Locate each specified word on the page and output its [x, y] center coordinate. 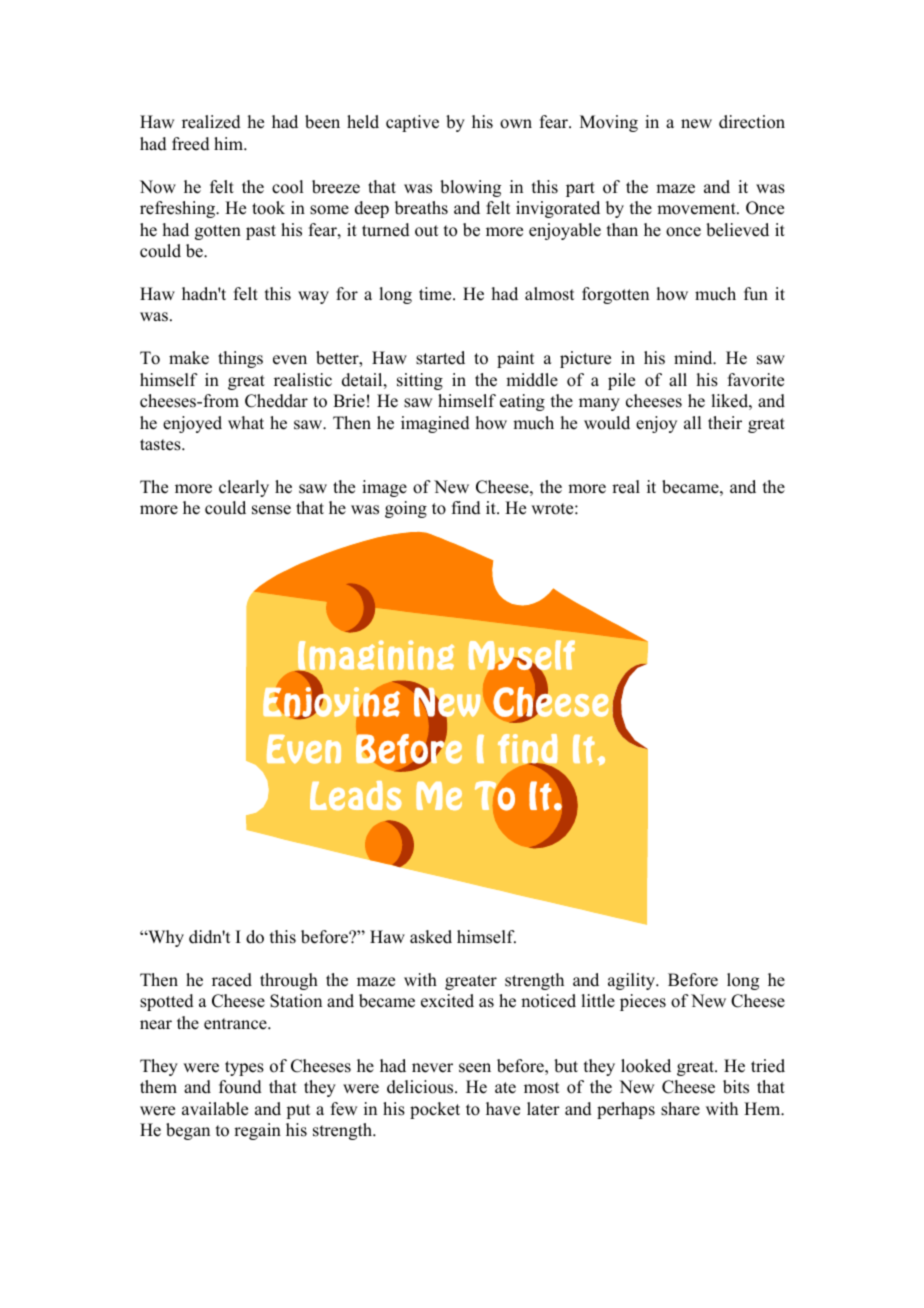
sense [271, 510]
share [680, 1109]
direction [752, 122]
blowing [470, 188]
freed [191, 144]
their [725, 423]
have [503, 1109]
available [215, 1109]
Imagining [375, 656]
